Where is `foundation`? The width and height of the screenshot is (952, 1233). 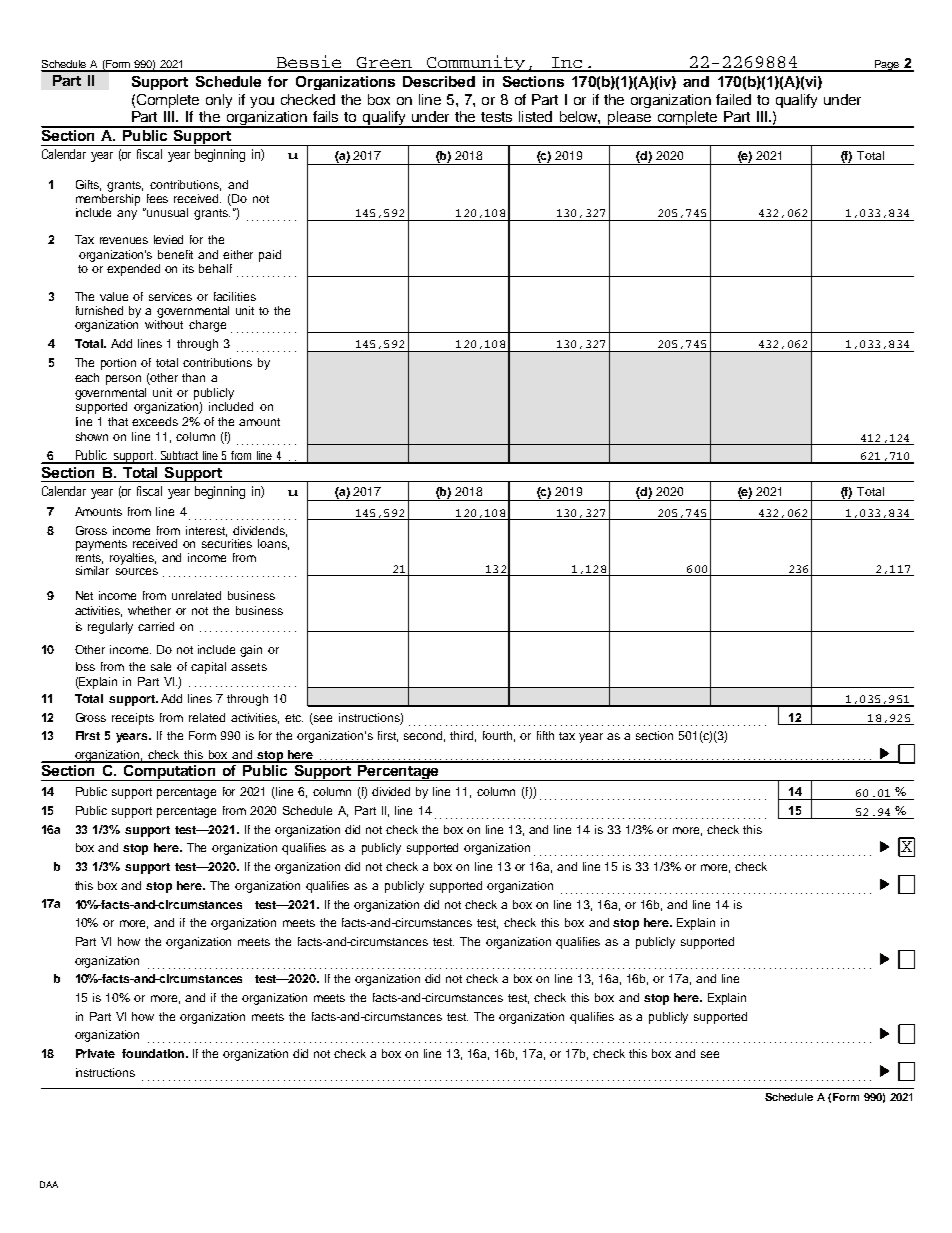 foundation is located at coordinates (154, 1053).
